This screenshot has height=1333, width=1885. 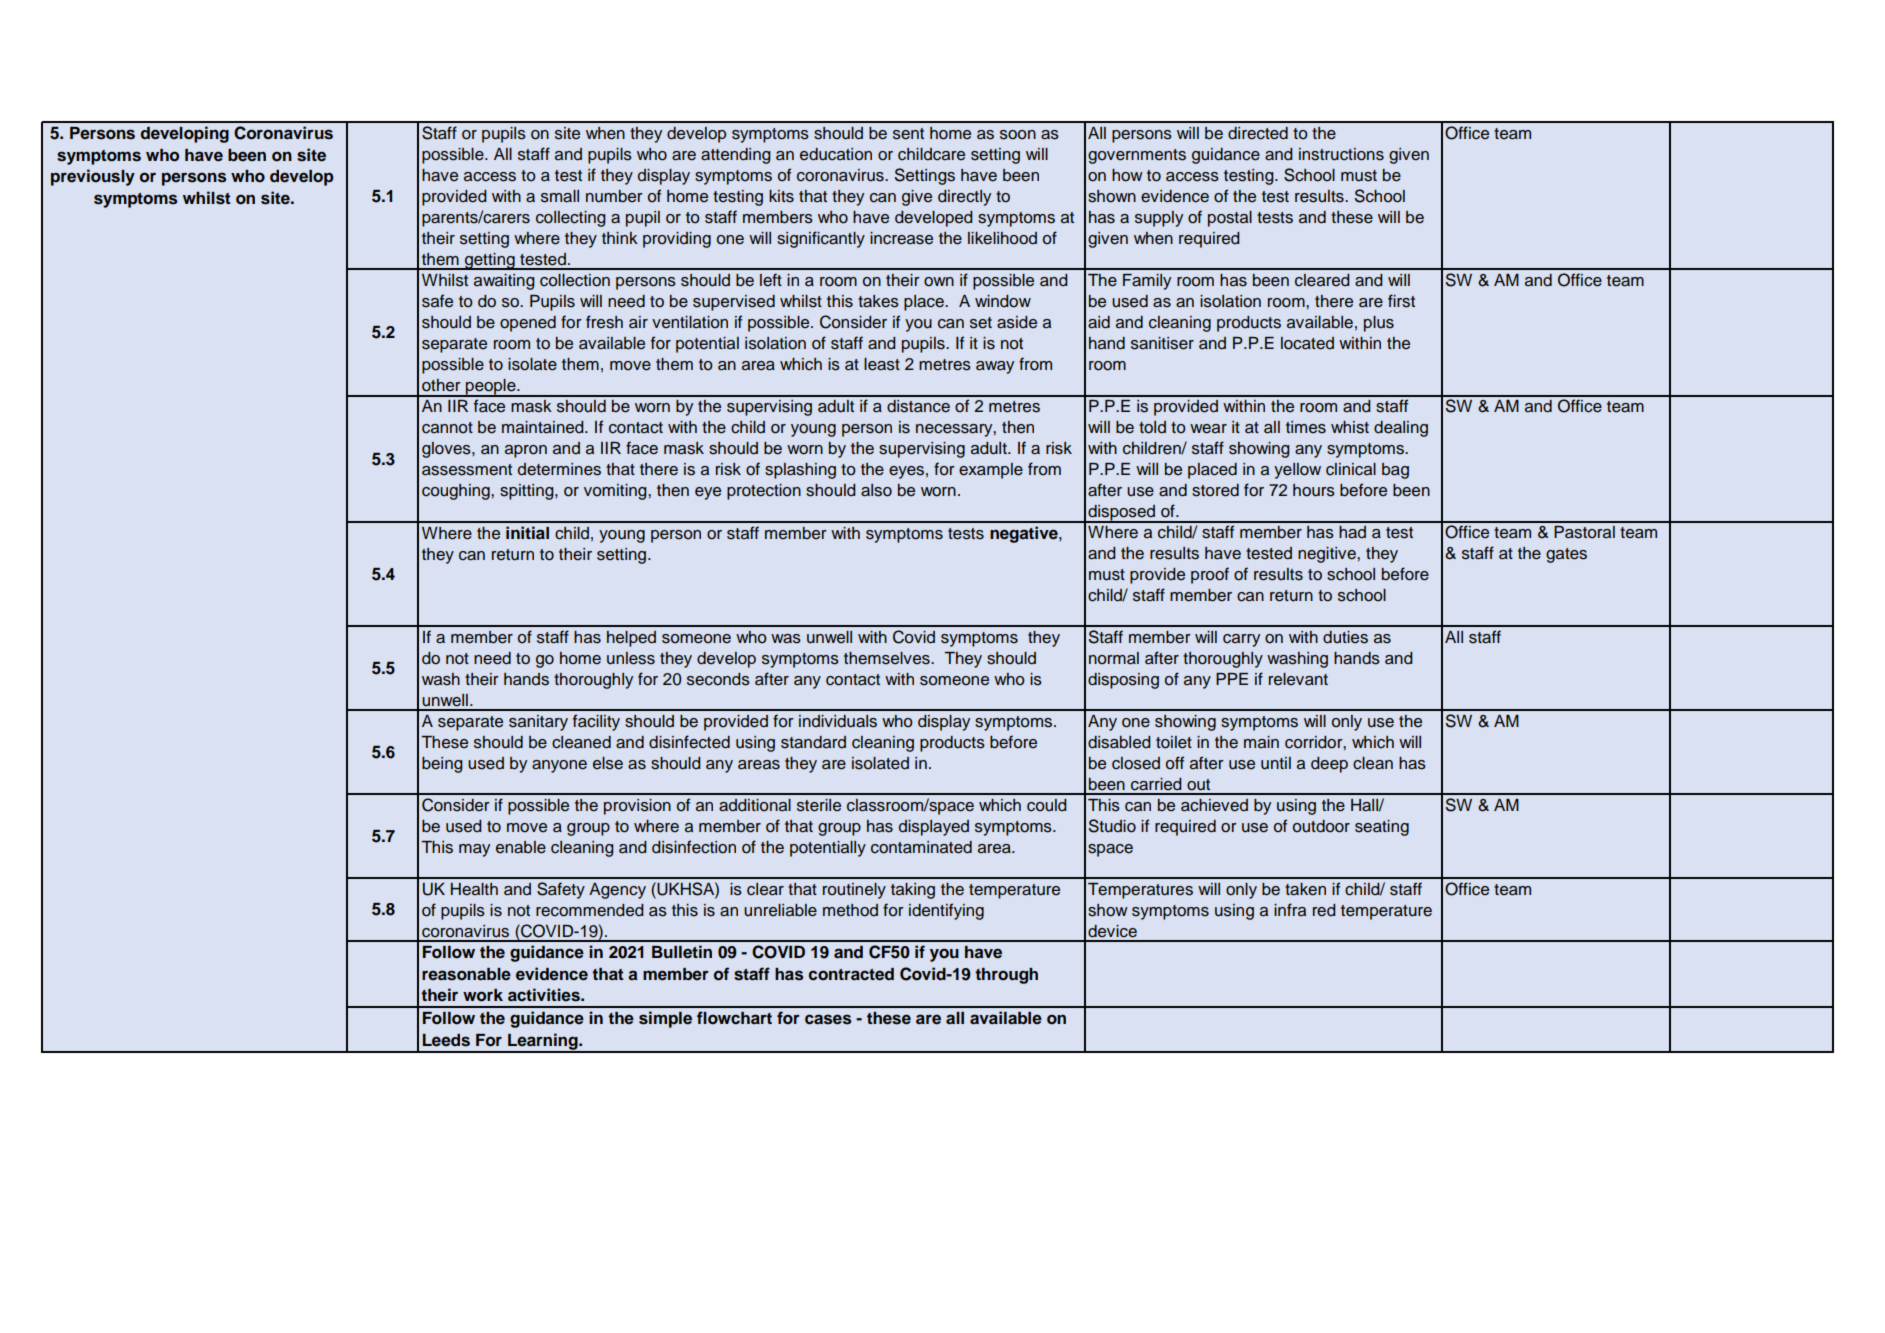 What do you see at coordinates (718, 679) in the screenshot?
I see `seconds` at bounding box center [718, 679].
